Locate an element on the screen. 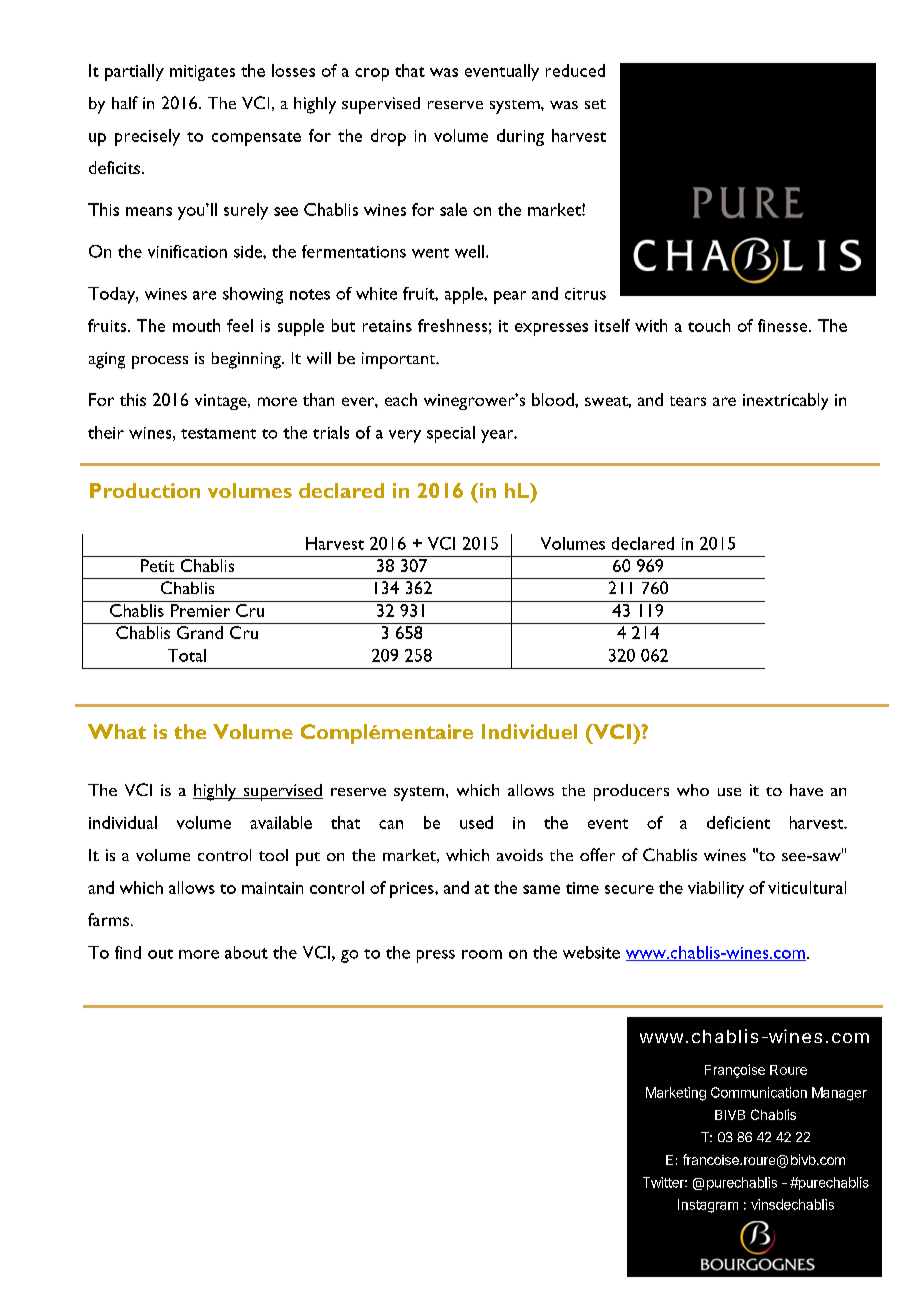 The width and height of the screenshot is (924, 1308). about is located at coordinates (246, 952).
